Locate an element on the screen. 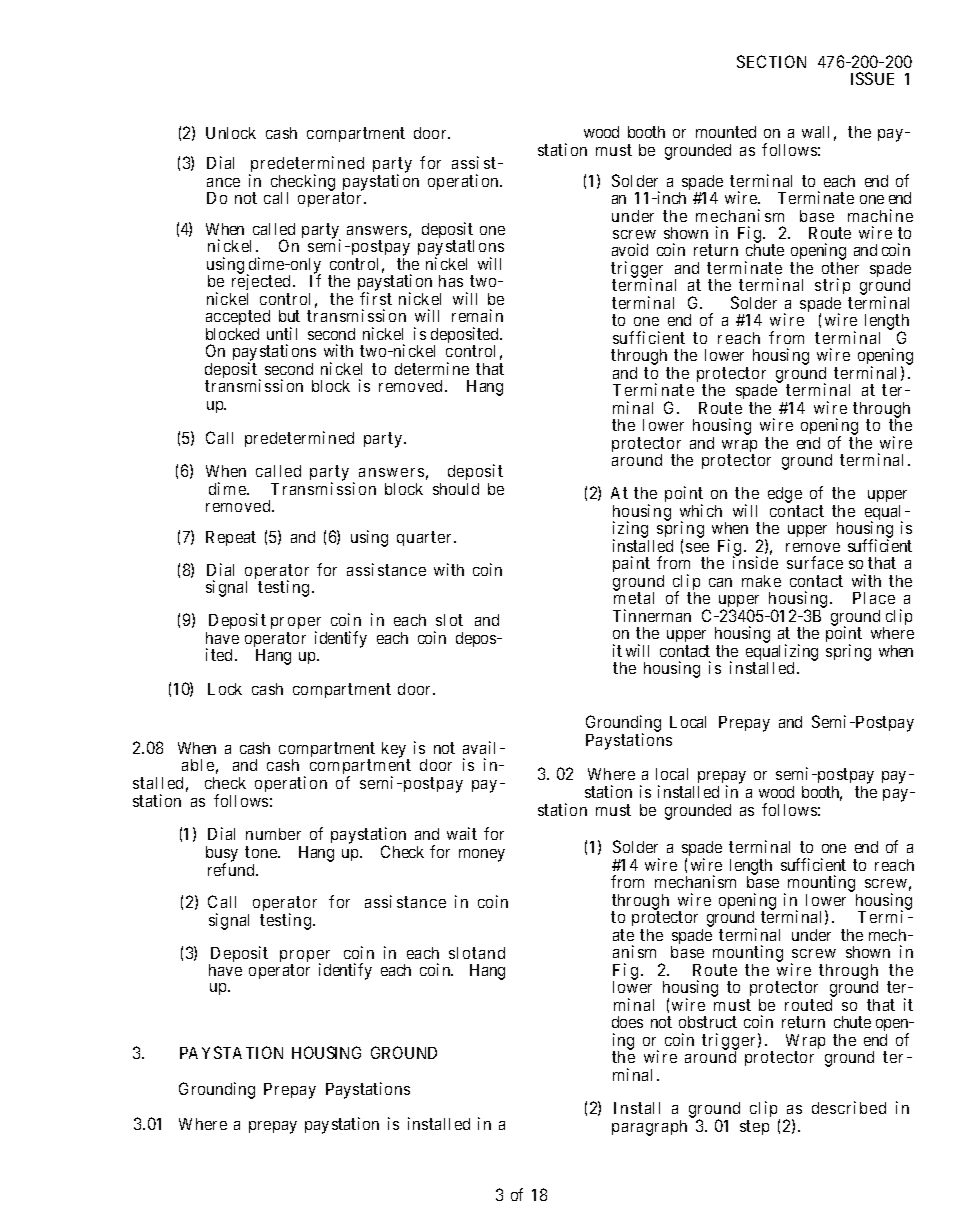  rejected is located at coordinates (262, 284).
